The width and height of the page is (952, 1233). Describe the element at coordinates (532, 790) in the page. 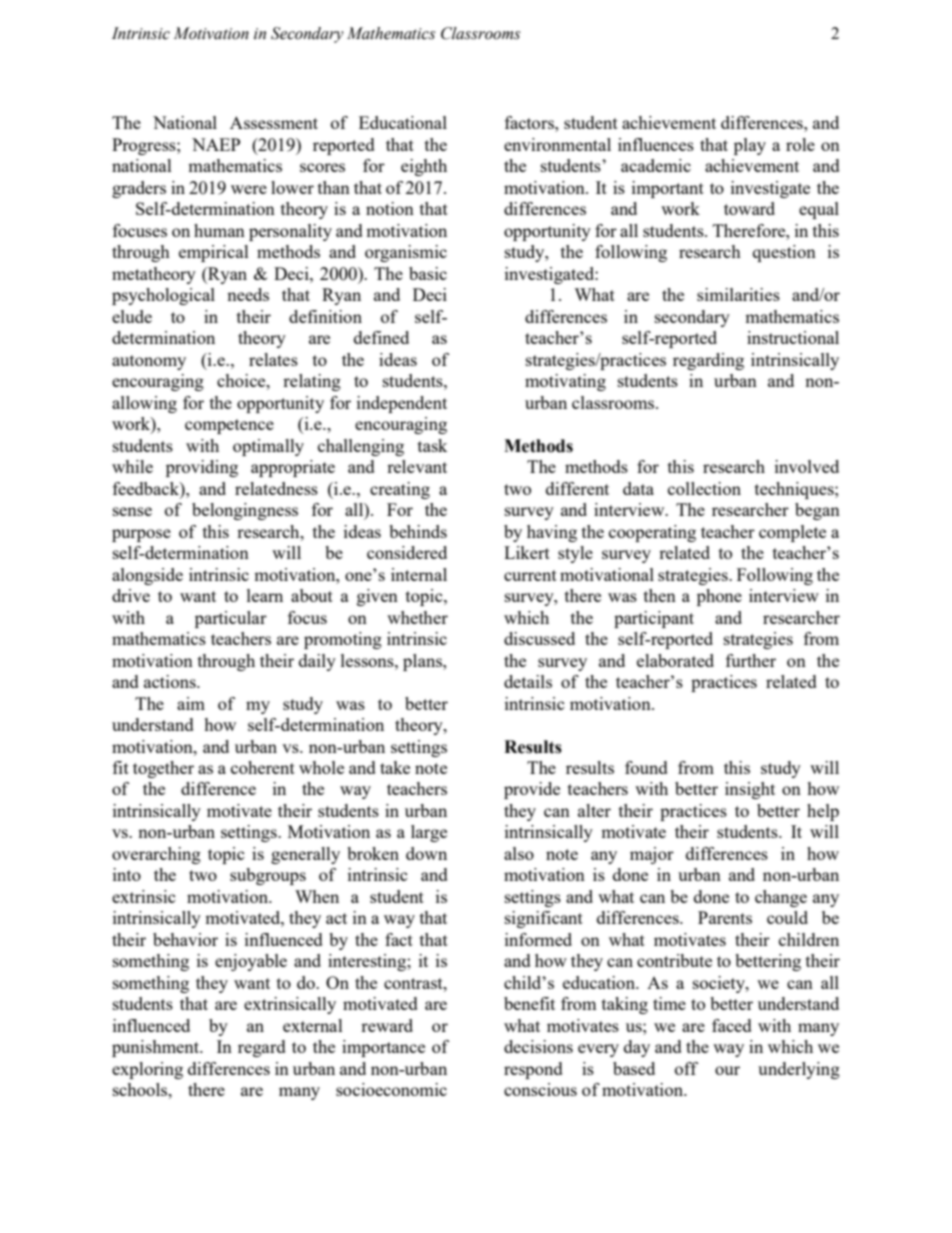

I see `provide` at that location.
